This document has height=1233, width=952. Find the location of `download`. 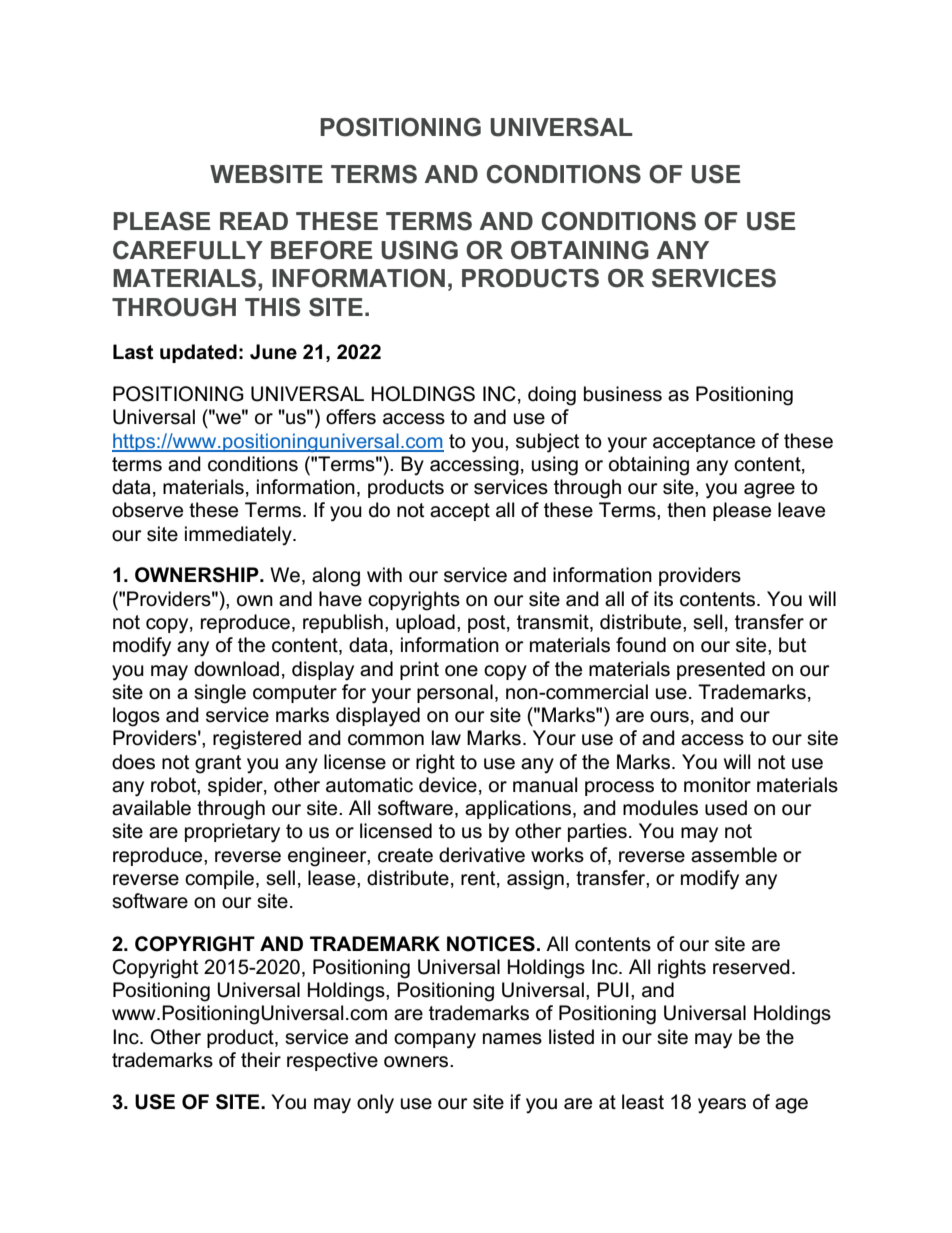

download is located at coordinates (236, 669).
